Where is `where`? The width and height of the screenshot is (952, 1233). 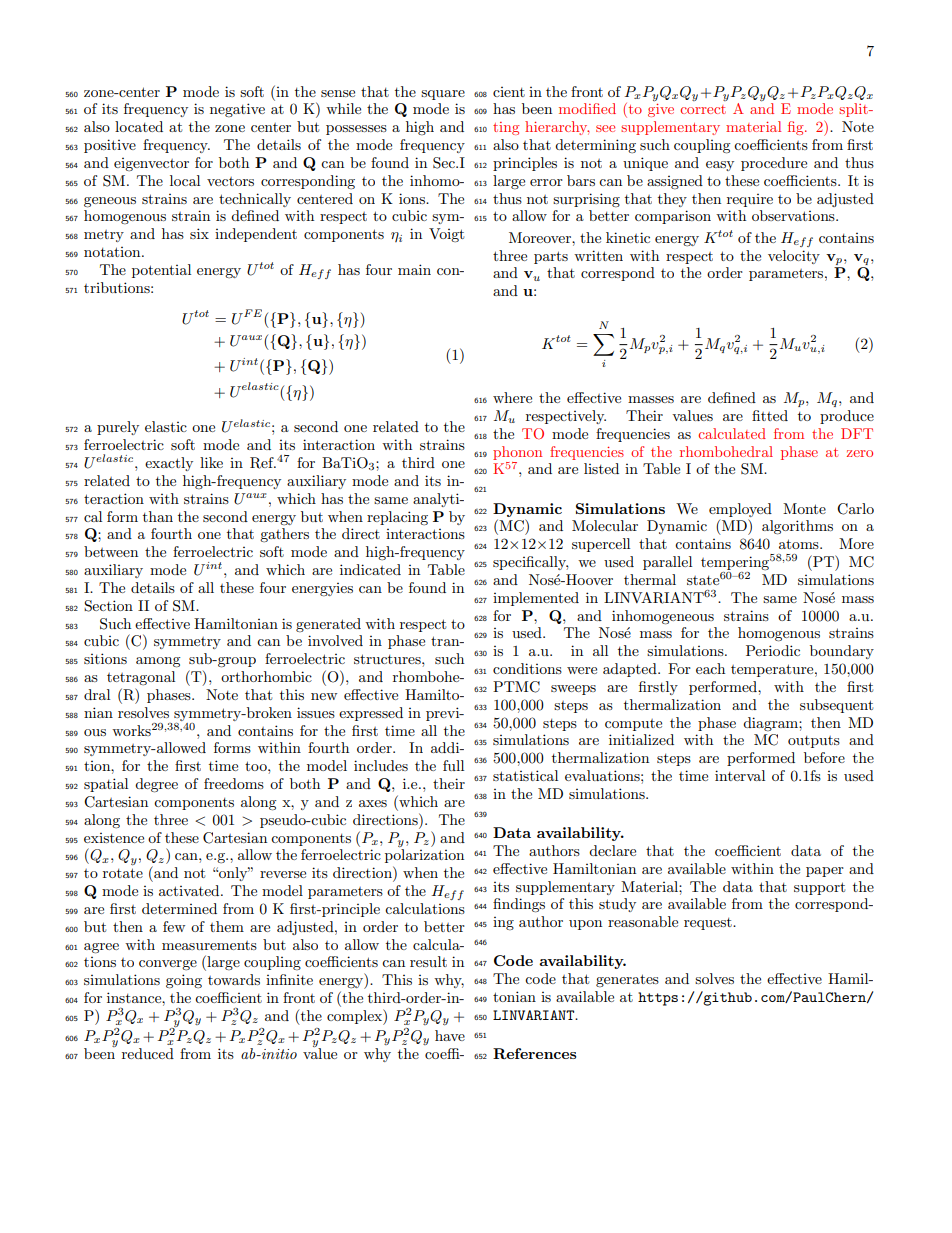
where is located at coordinates (512, 397).
